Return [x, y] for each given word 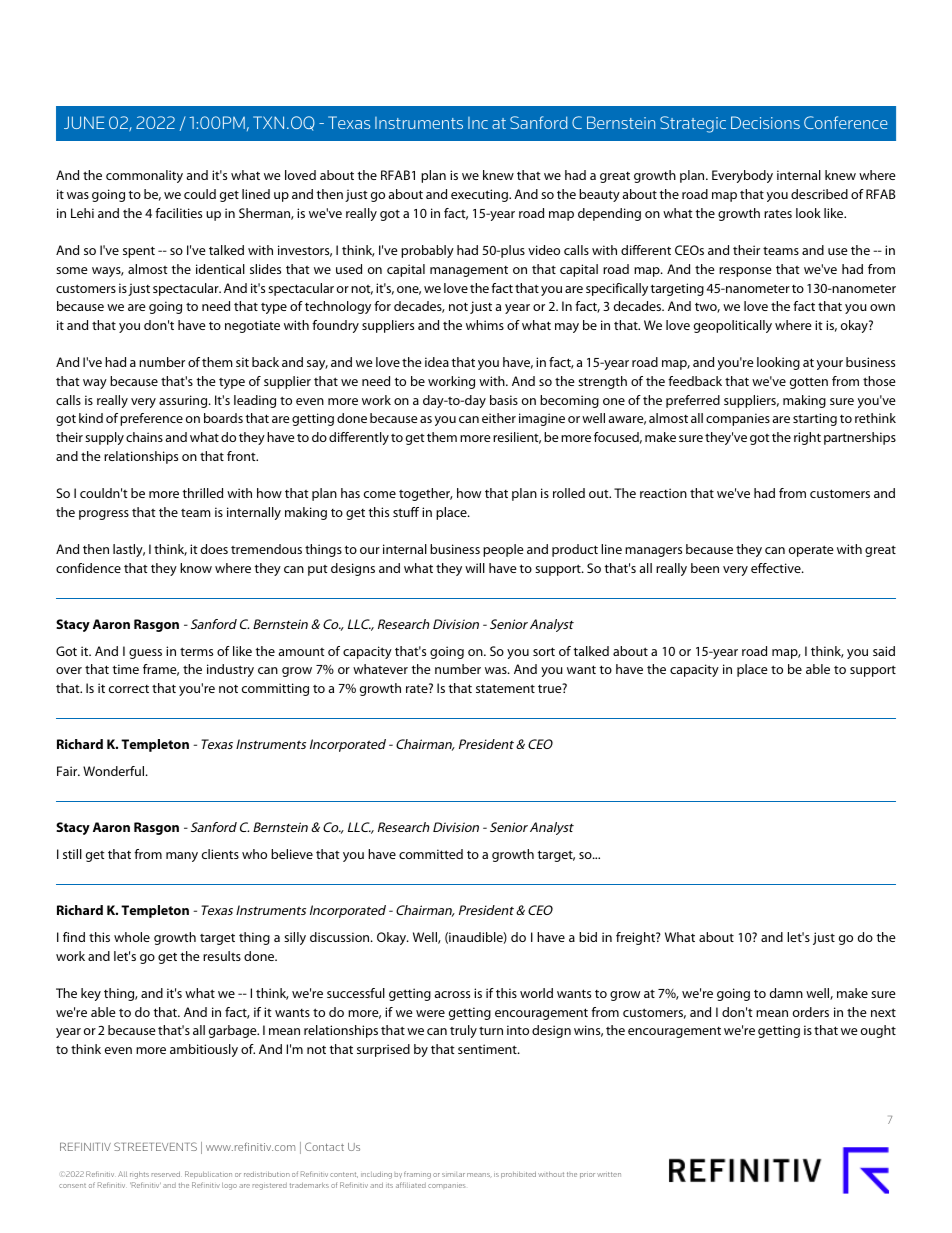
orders [811, 1012]
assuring [184, 401]
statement [505, 688]
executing [480, 195]
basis [504, 400]
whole [132, 937]
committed [431, 854]
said [884, 651]
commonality [144, 176]
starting [815, 419]
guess [145, 654]
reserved [166, 1174]
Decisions [765, 122]
